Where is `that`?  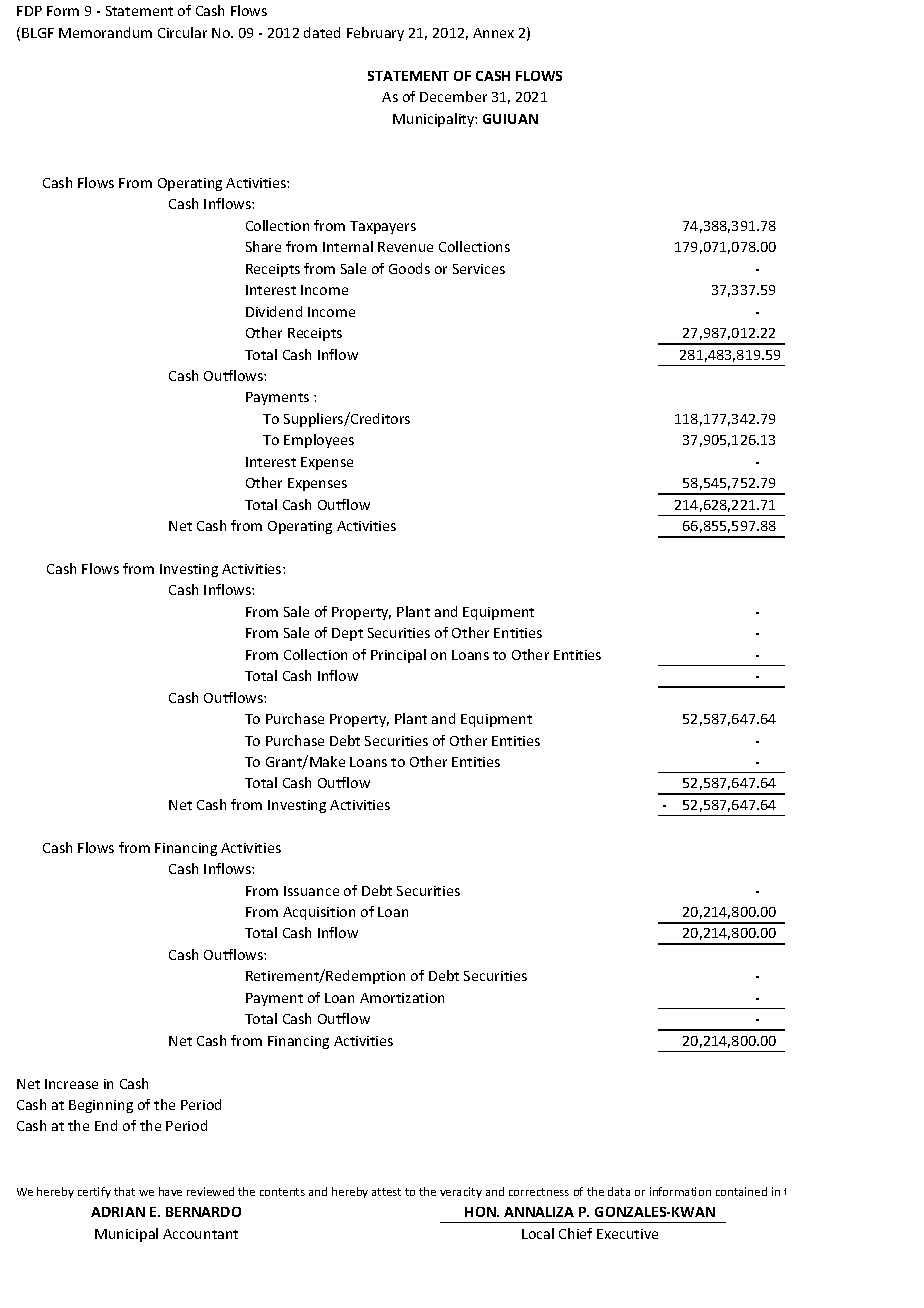 that is located at coordinates (124, 1191).
